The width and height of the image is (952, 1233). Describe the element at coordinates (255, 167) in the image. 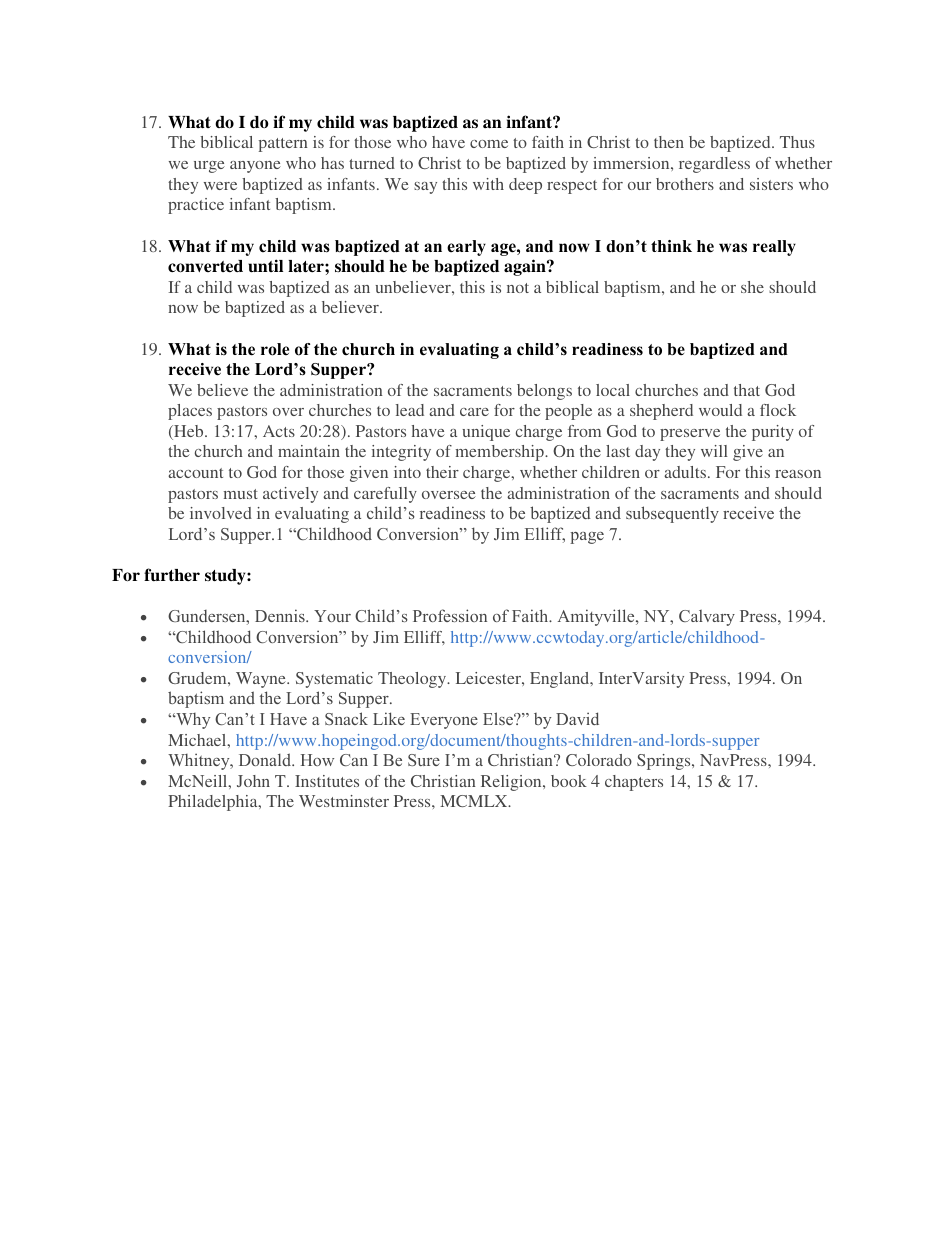

I see `anyone` at that location.
